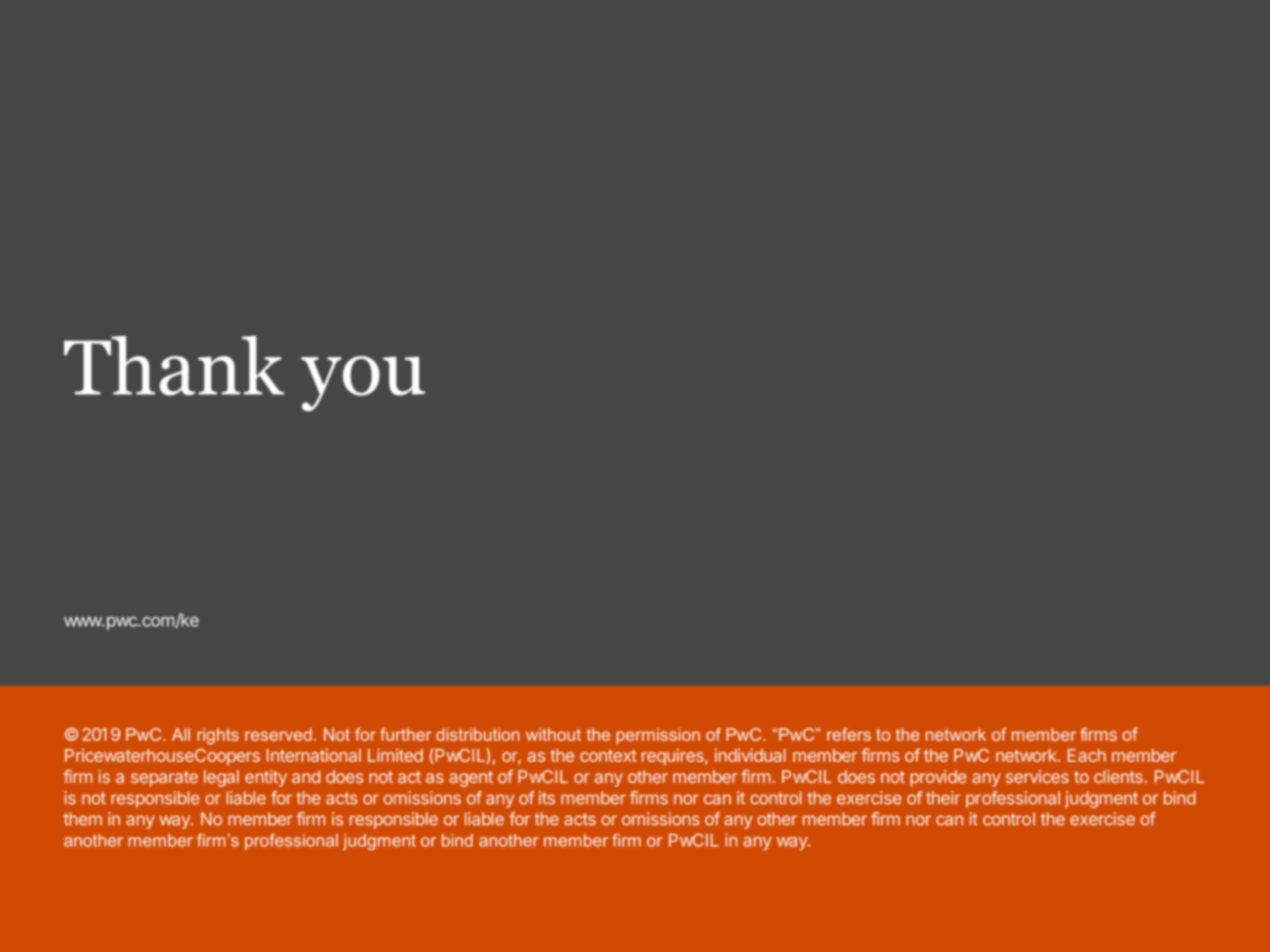 The width and height of the image is (1270, 952). Describe the element at coordinates (849, 734) in the image. I see `refers` at that location.
